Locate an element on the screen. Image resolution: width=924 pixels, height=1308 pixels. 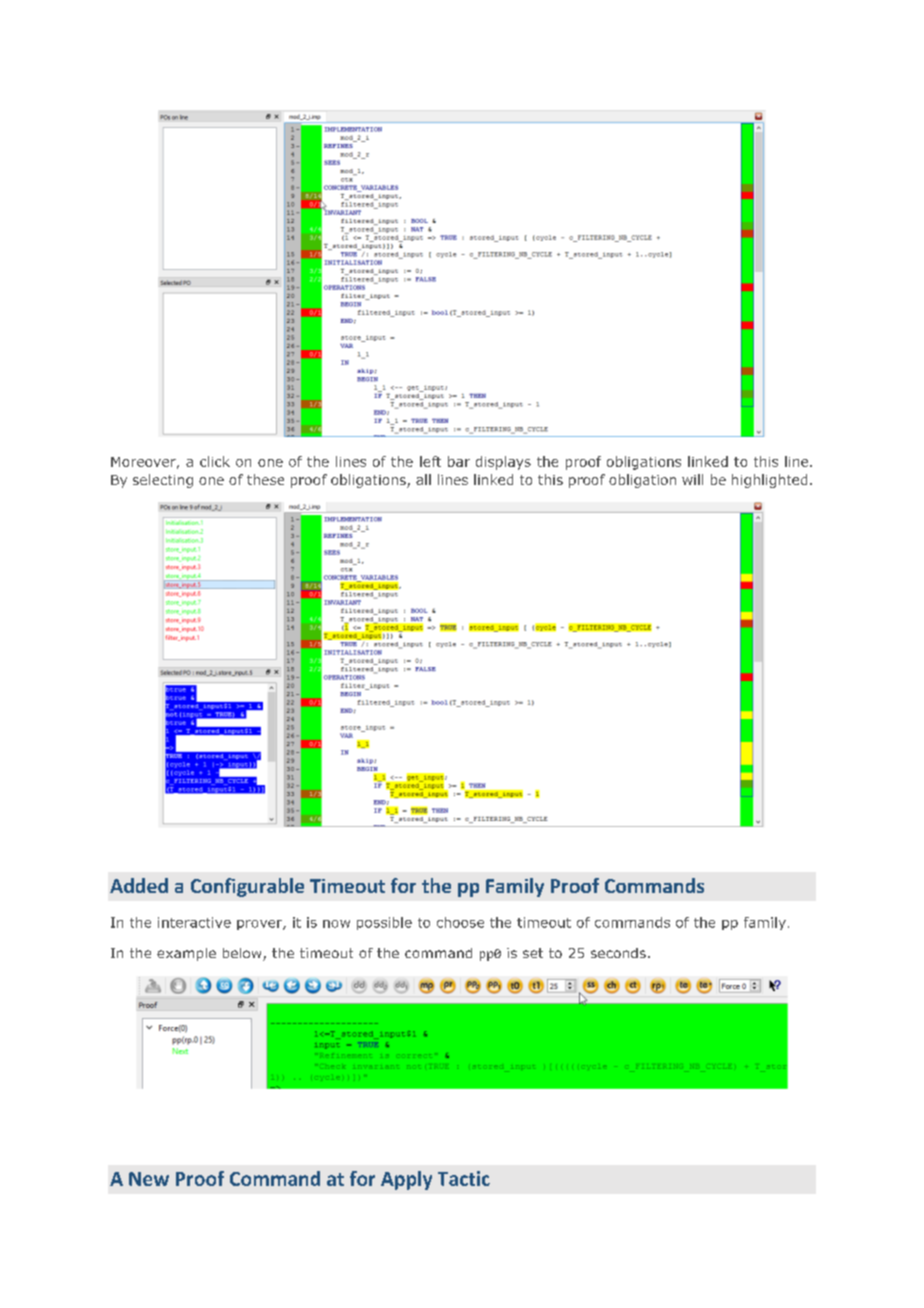
will is located at coordinates (692, 479).
